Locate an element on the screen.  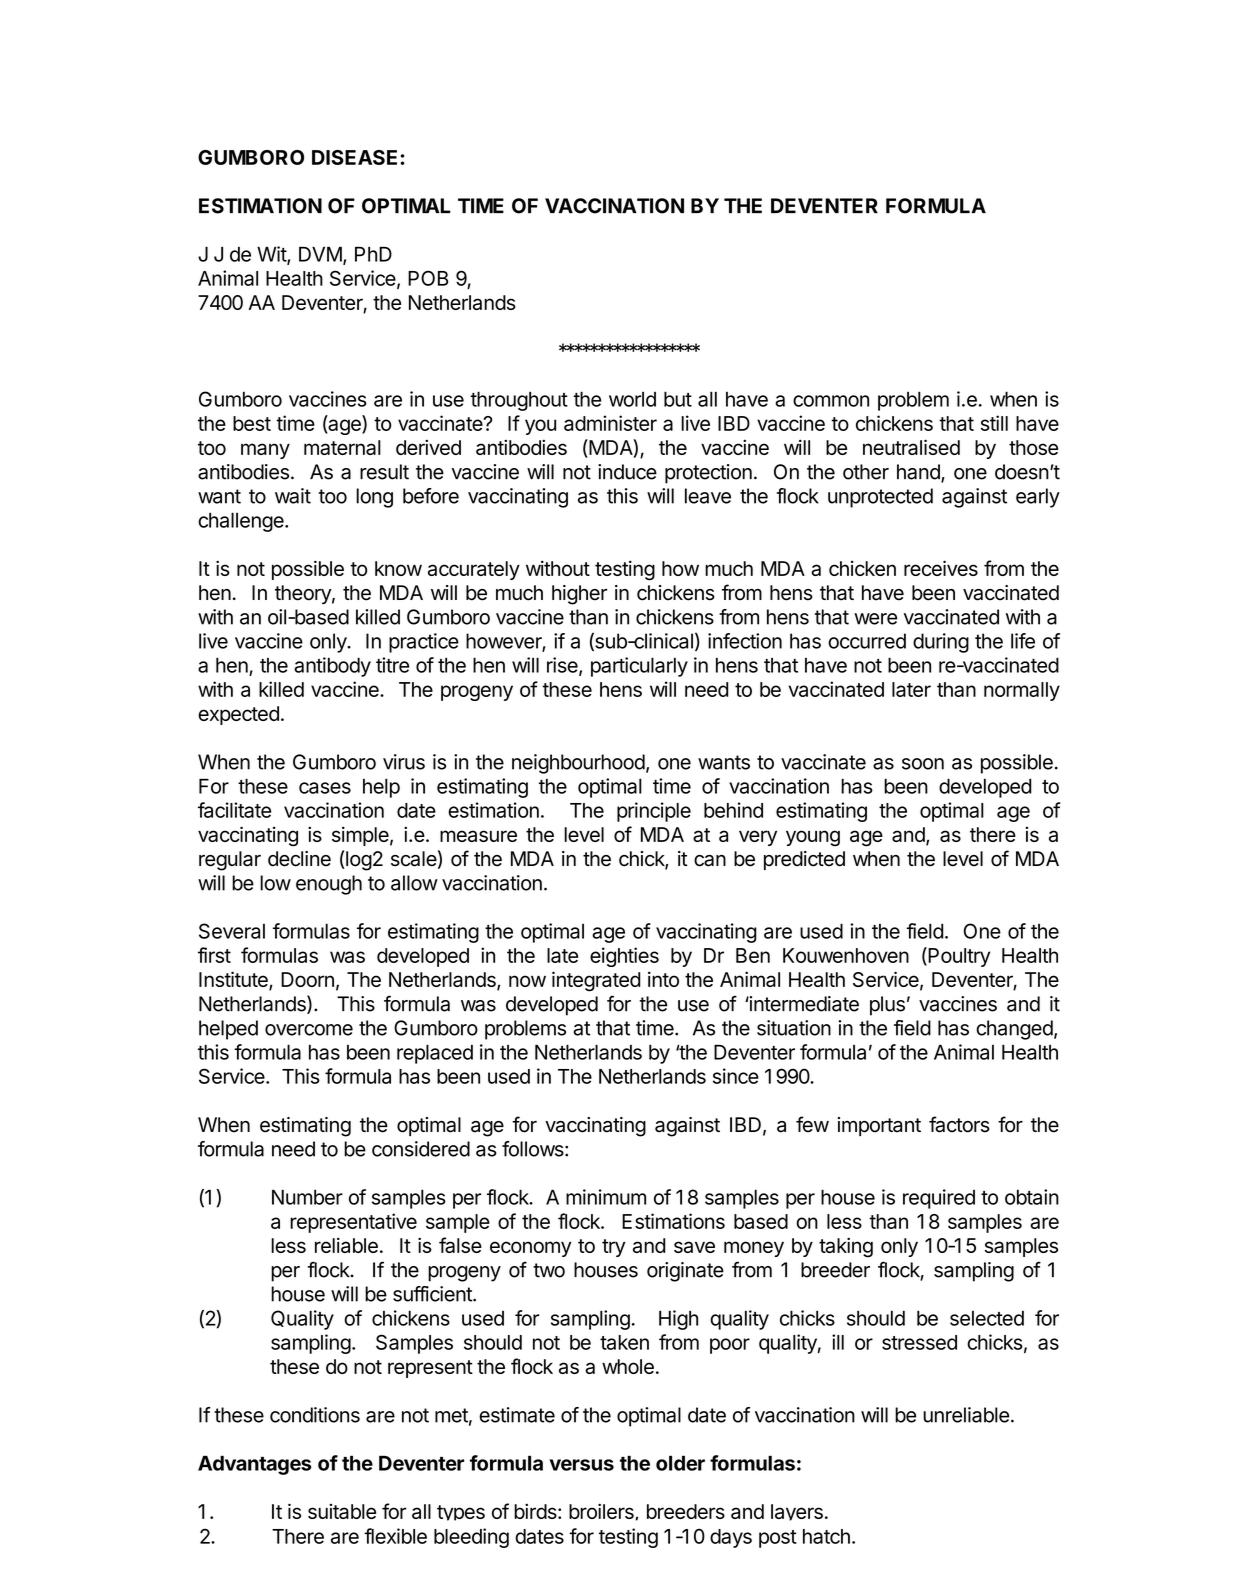
world is located at coordinates (632, 399).
